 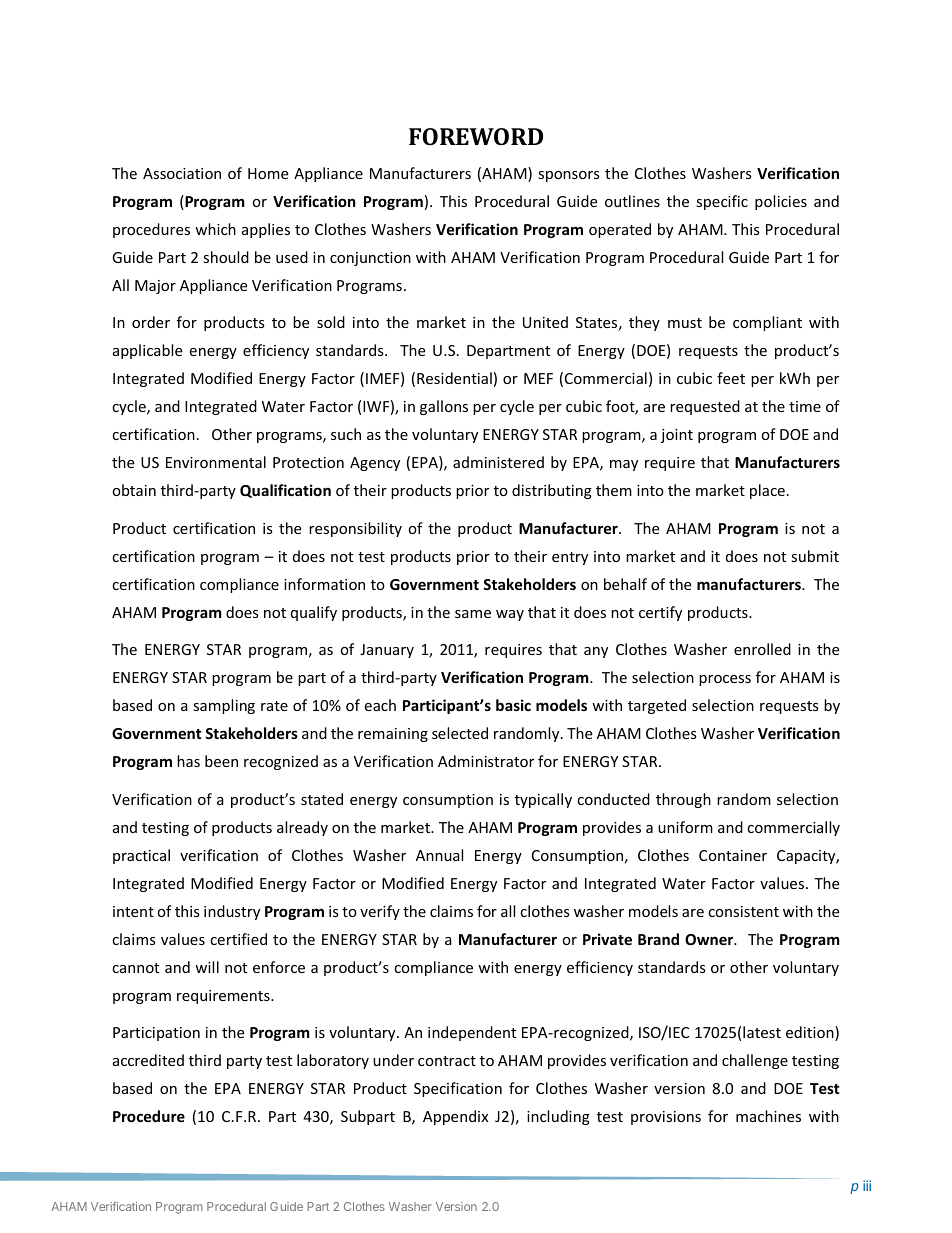 What do you see at coordinates (455, 1117) in the screenshot?
I see `Appendix` at bounding box center [455, 1117].
